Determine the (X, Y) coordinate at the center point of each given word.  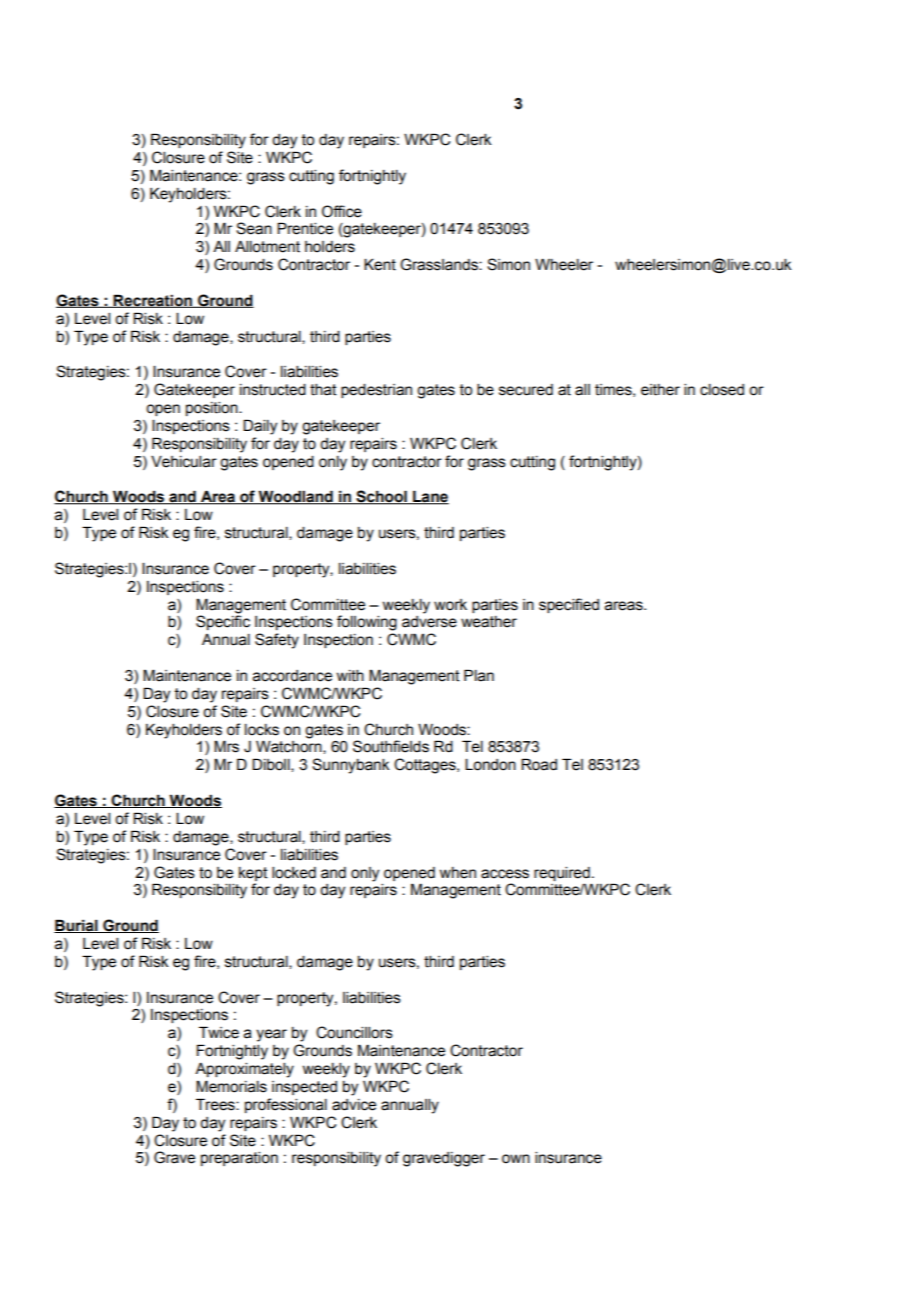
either (660, 390)
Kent (380, 264)
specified (569, 605)
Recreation (153, 301)
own (516, 1159)
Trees (216, 1104)
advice (354, 1105)
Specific (223, 622)
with (350, 676)
